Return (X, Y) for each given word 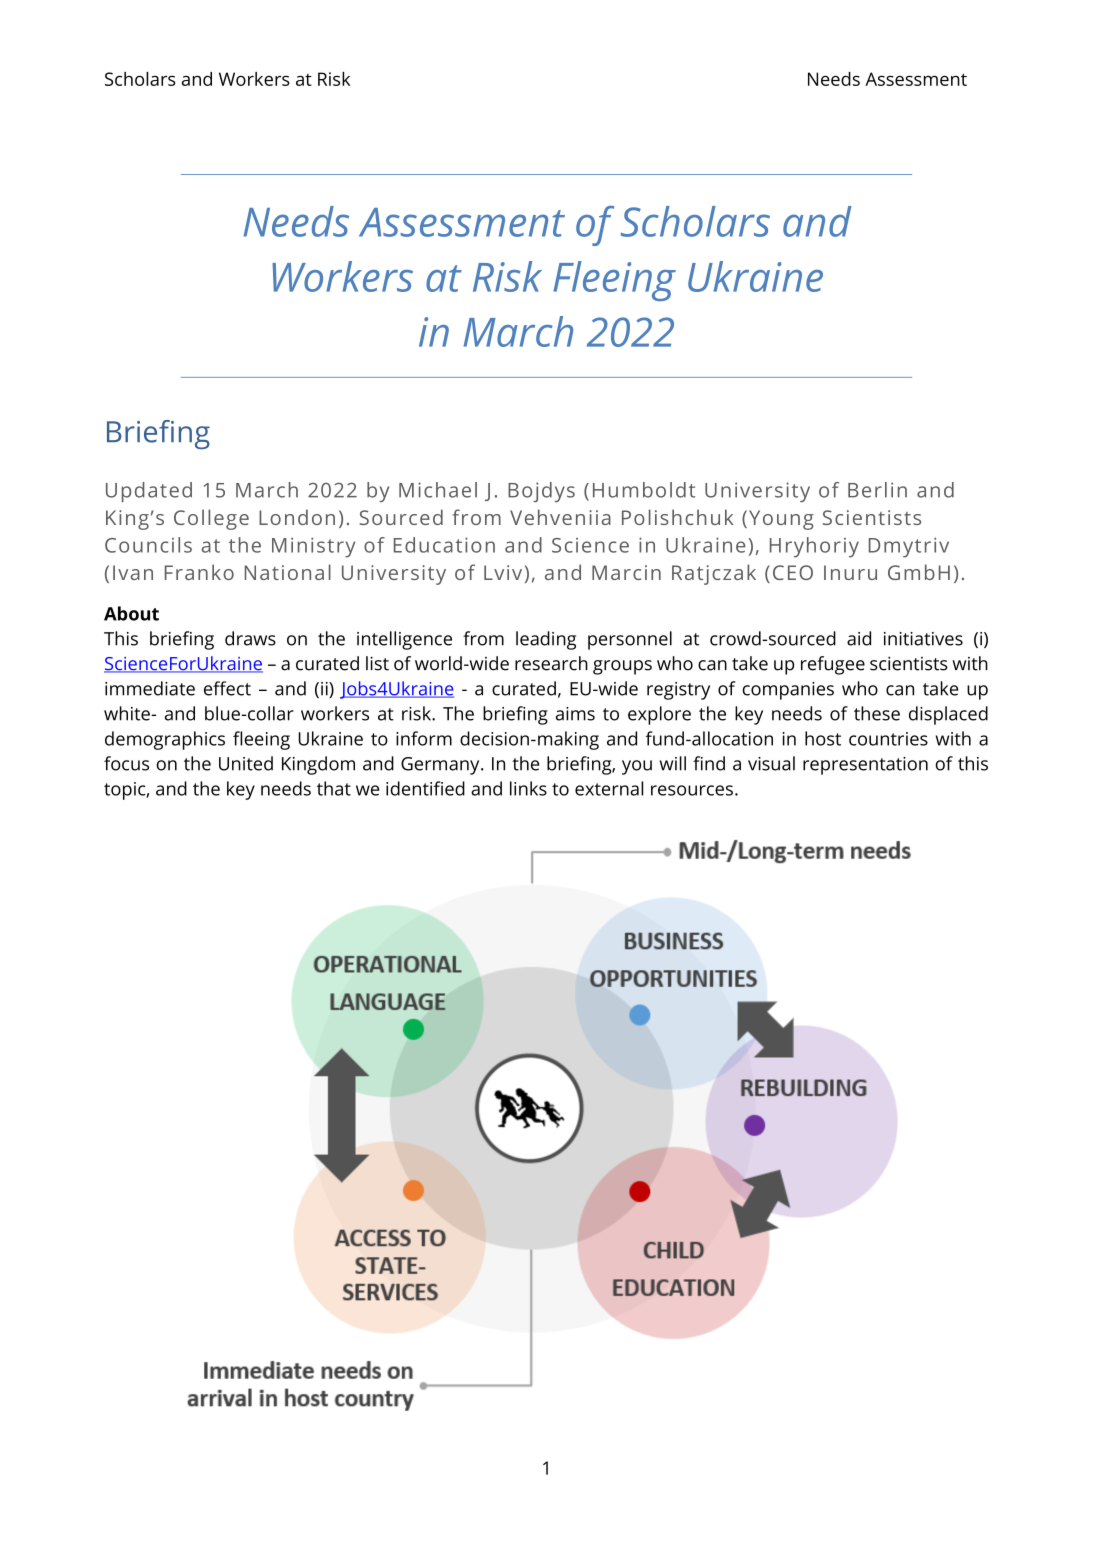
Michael (438, 490)
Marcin (626, 572)
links (528, 788)
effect (227, 688)
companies (788, 691)
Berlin (877, 490)
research (551, 663)
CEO (793, 572)
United (246, 763)
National (288, 572)
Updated (149, 492)
